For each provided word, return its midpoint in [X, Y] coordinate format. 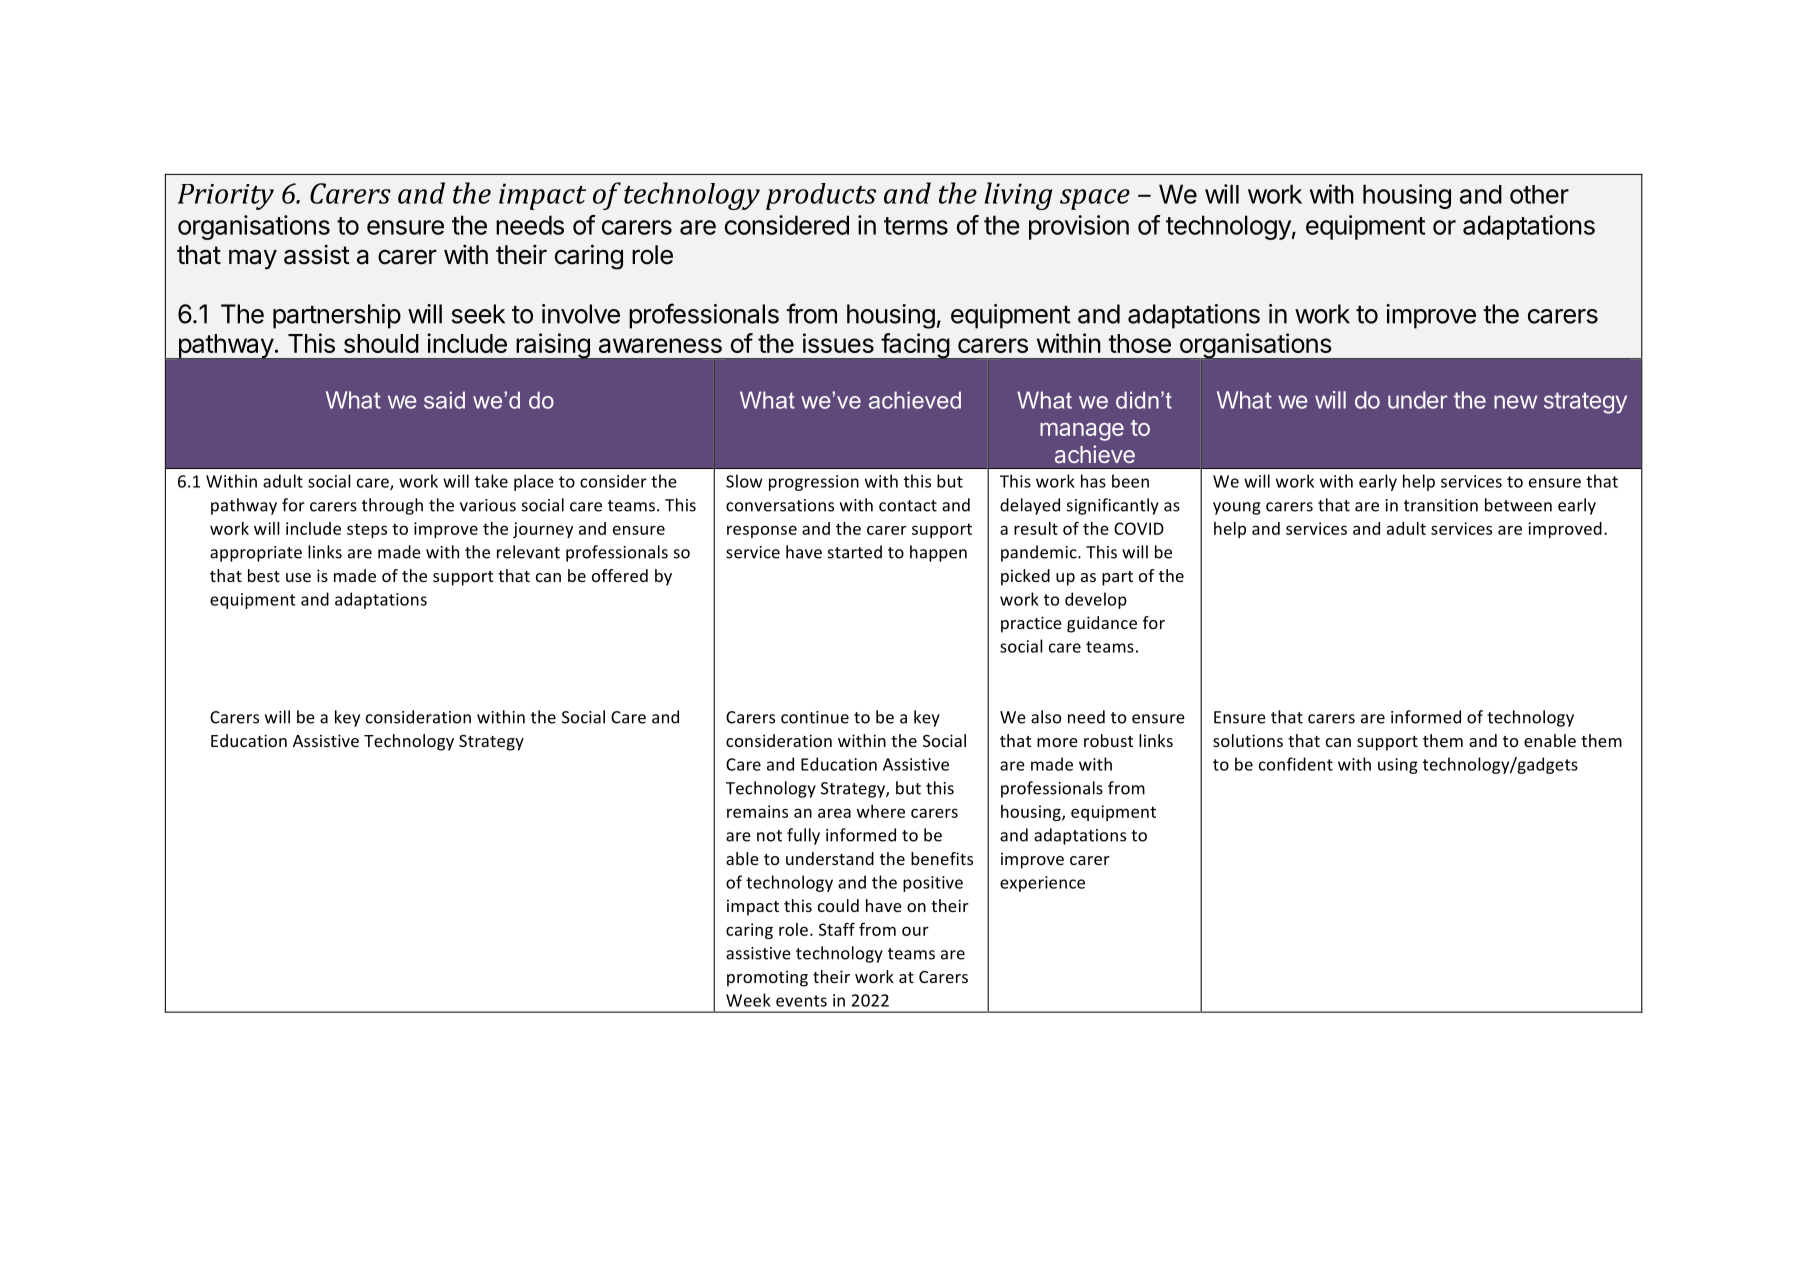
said [444, 400]
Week [748, 1000]
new [1515, 402]
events [801, 1001]
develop [1096, 600]
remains [757, 811]
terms [916, 226]
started [855, 552]
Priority [226, 197]
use [298, 577]
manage [1082, 432]
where [881, 811]
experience [1042, 884]
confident [1296, 764]
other [1539, 194]
